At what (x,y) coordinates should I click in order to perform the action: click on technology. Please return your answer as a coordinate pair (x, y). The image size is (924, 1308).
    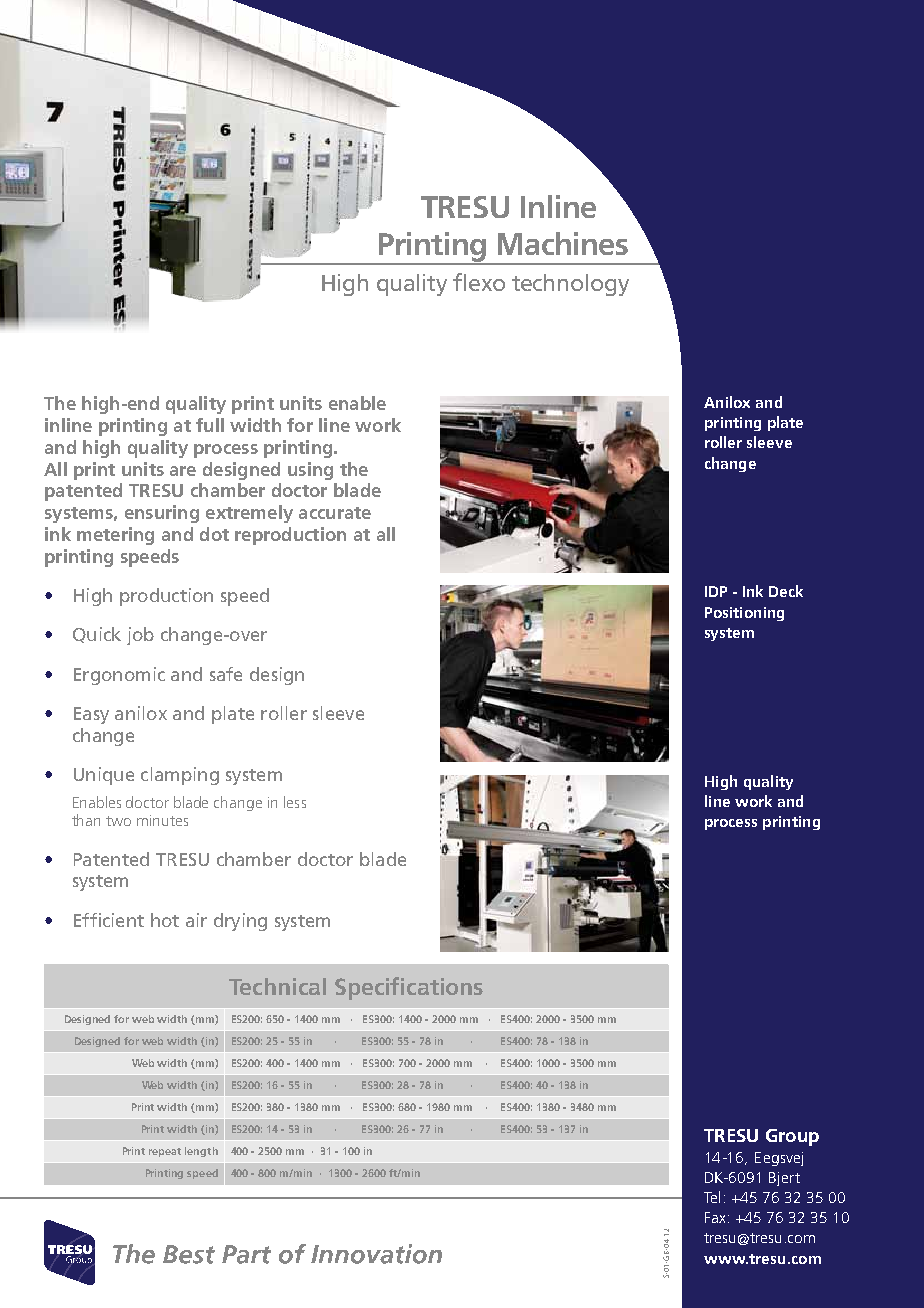
    Looking at the image, I should click on (570, 285).
